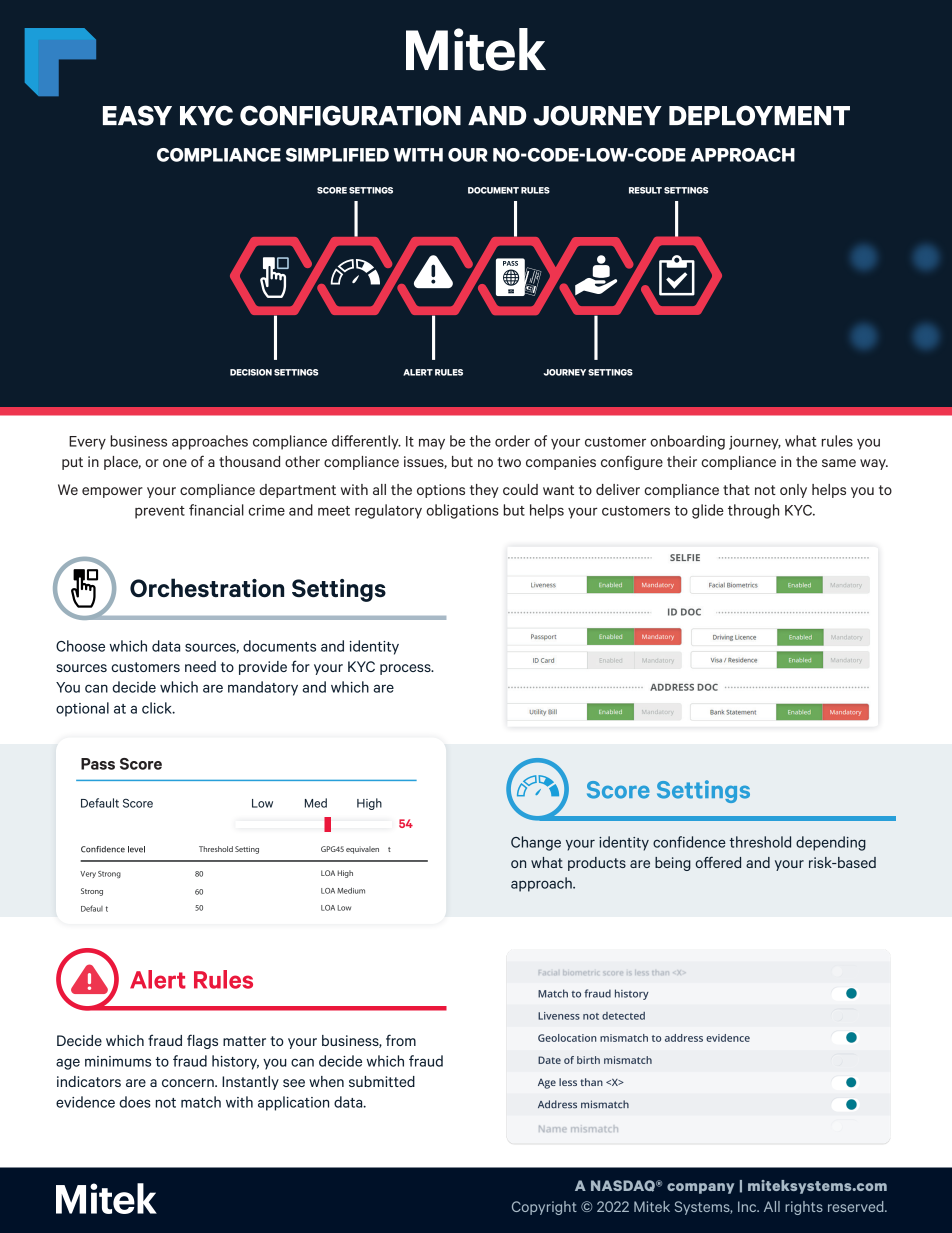  I want to click on Medium, so click(351, 890).
